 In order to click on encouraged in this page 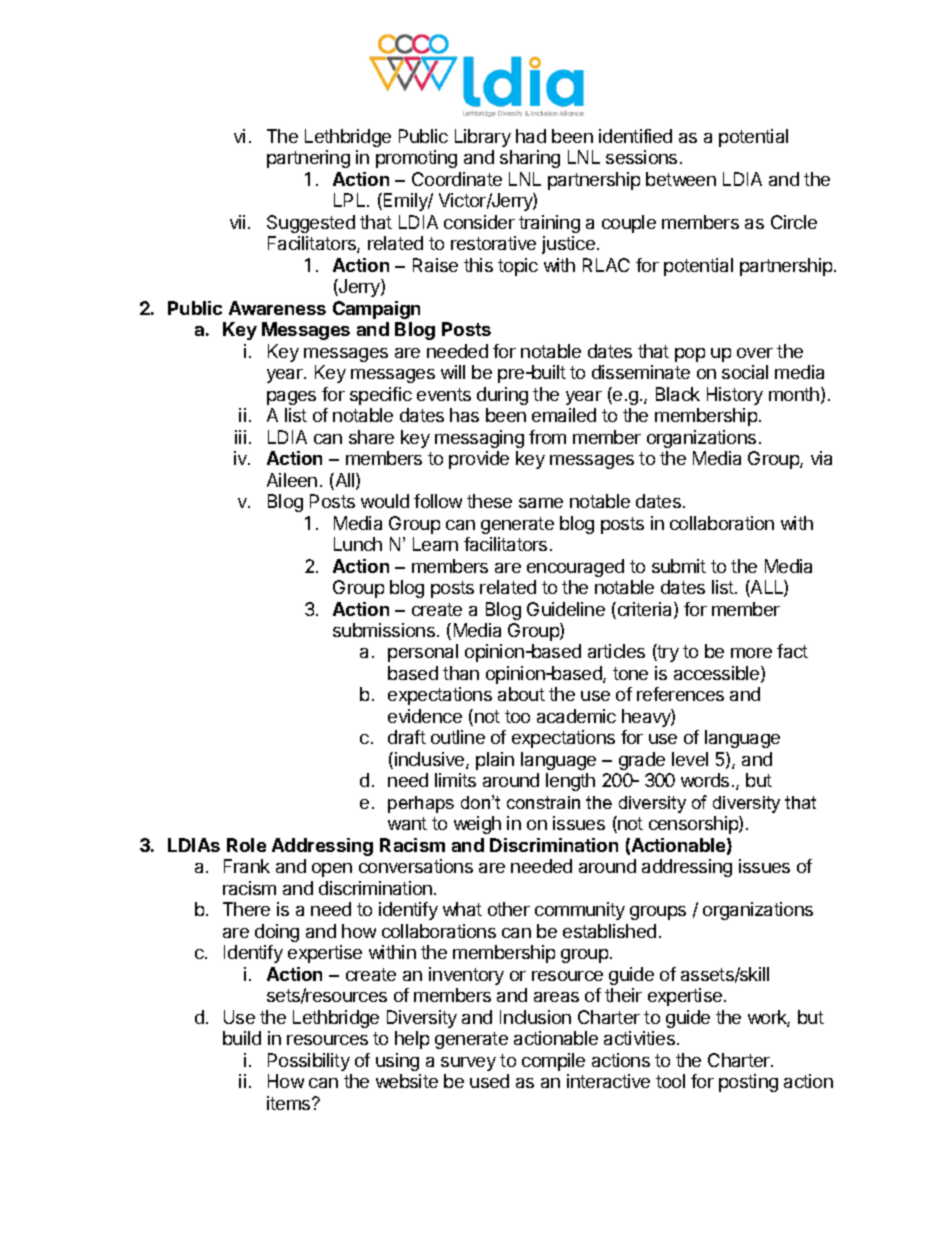, I will do `click(575, 568)`.
